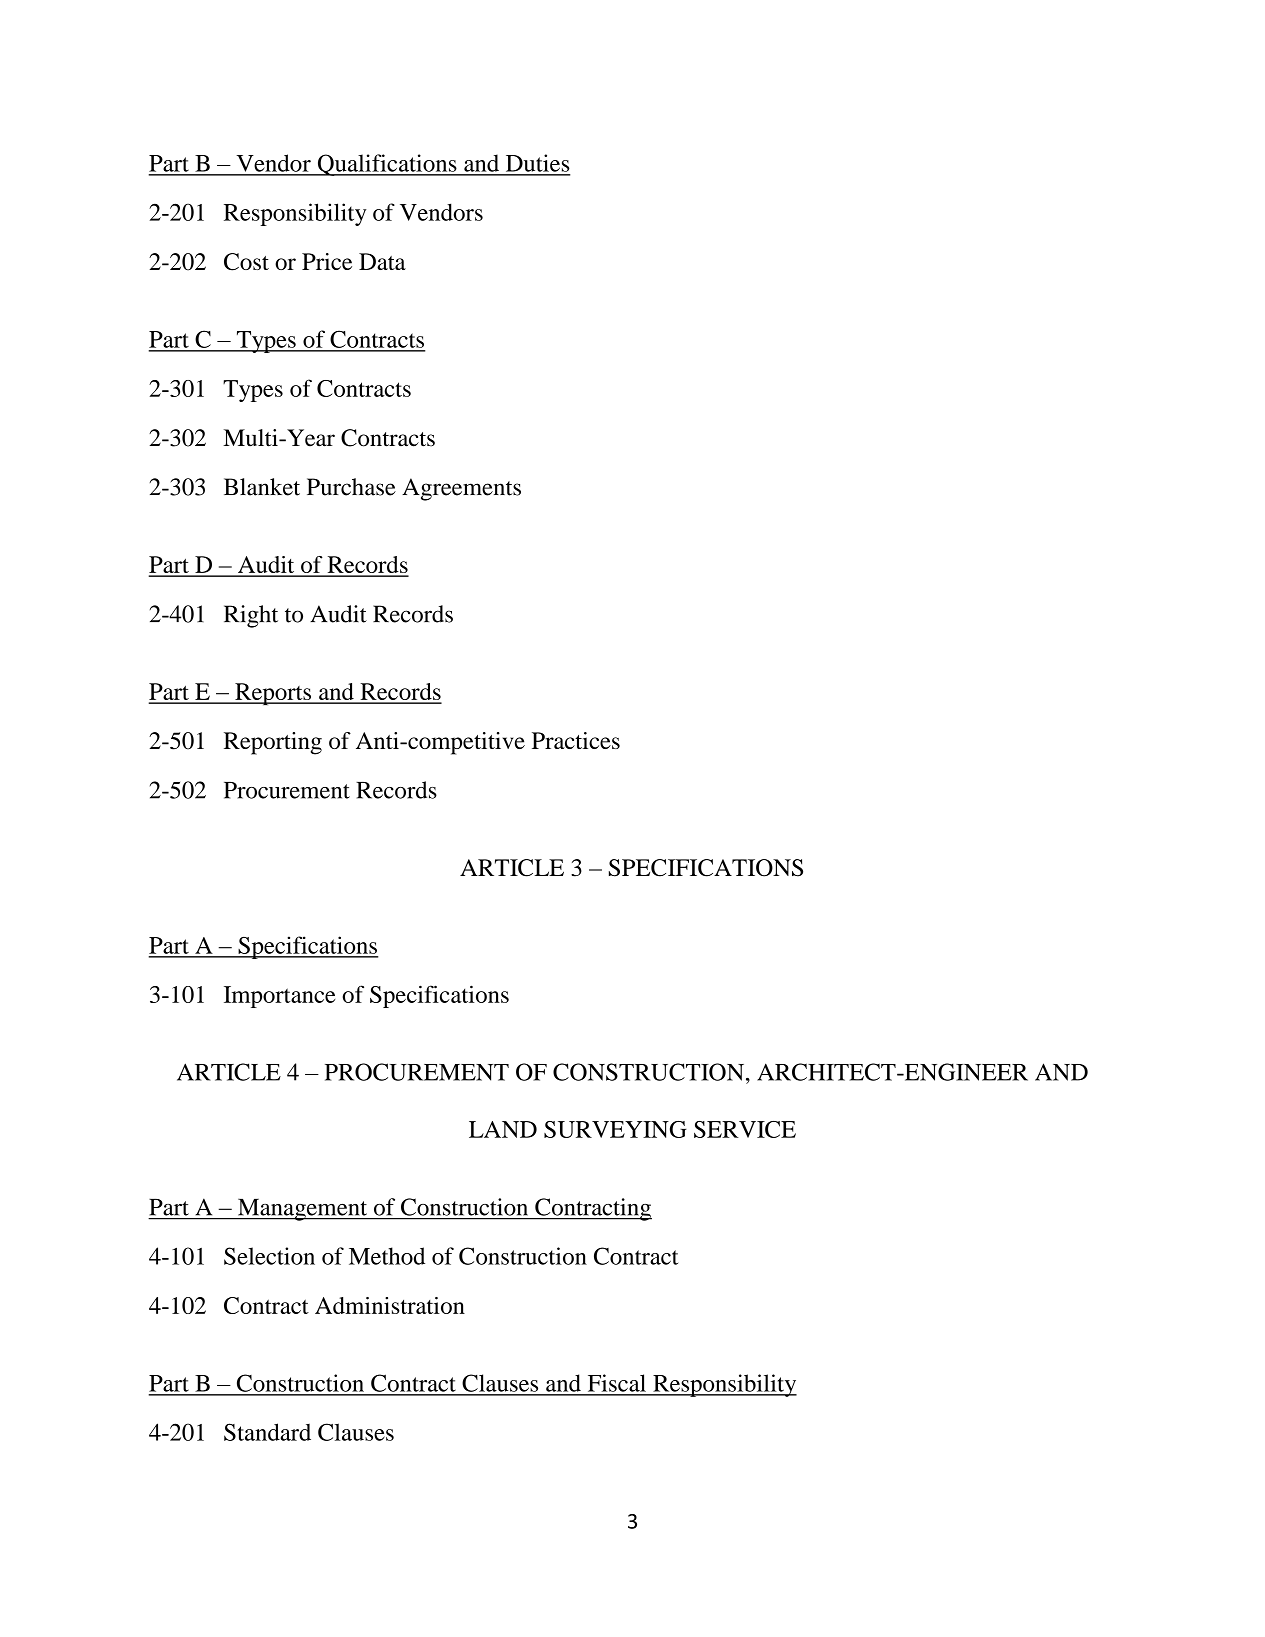 This screenshot has width=1265, height=1637. What do you see at coordinates (262, 487) in the screenshot?
I see `Blanket` at bounding box center [262, 487].
